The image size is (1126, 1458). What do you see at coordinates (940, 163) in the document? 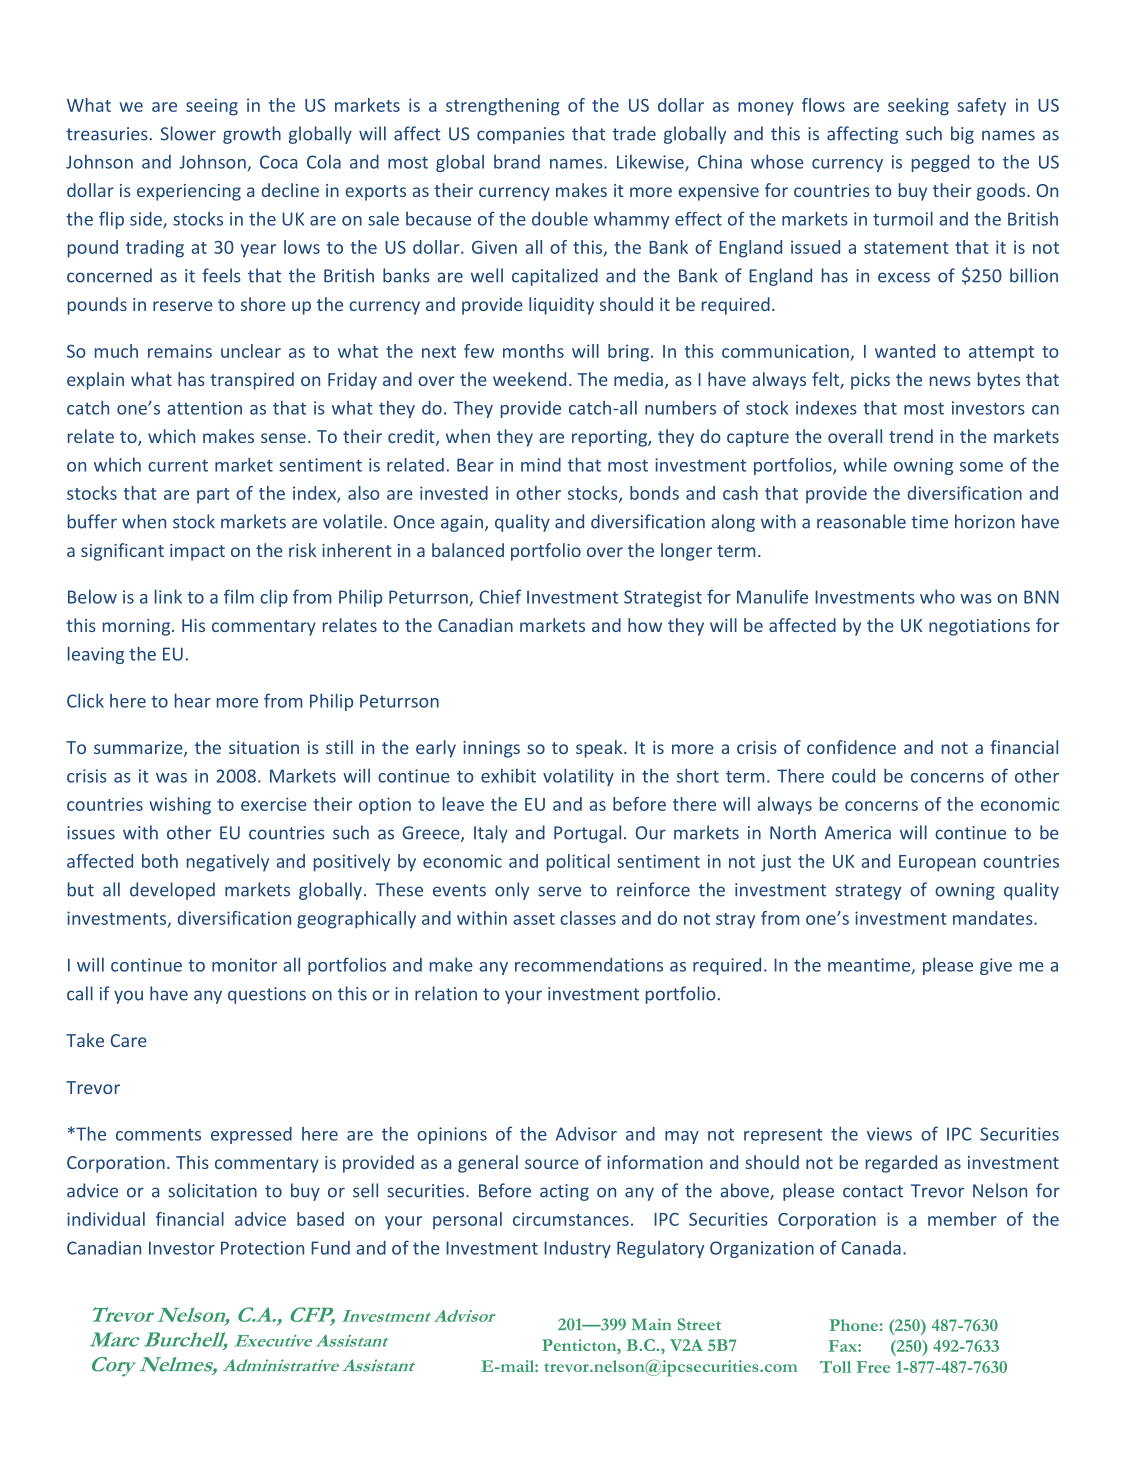
I see `pegged` at bounding box center [940, 163].
